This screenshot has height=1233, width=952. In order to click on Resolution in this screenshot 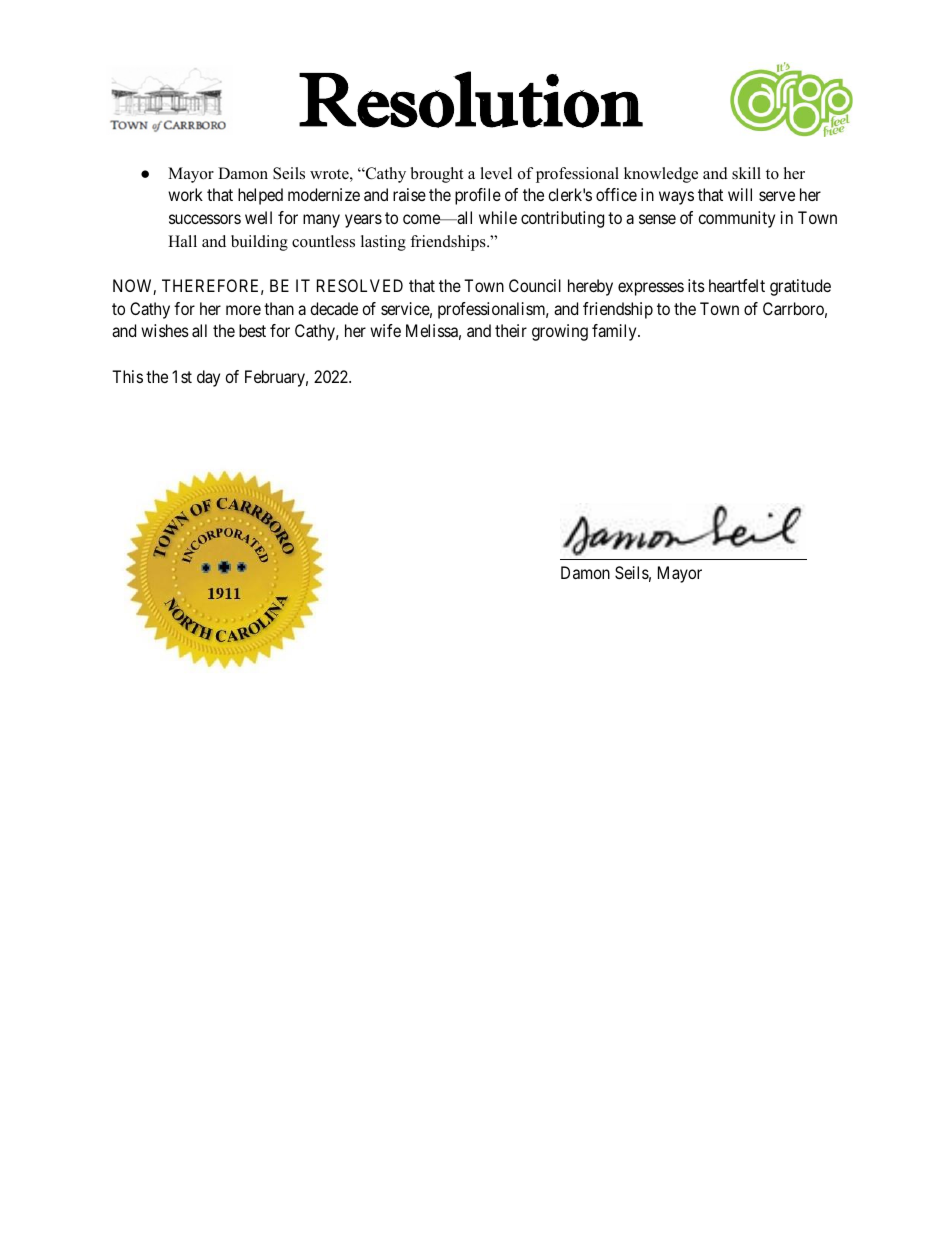, I will do `click(471, 99)`.
